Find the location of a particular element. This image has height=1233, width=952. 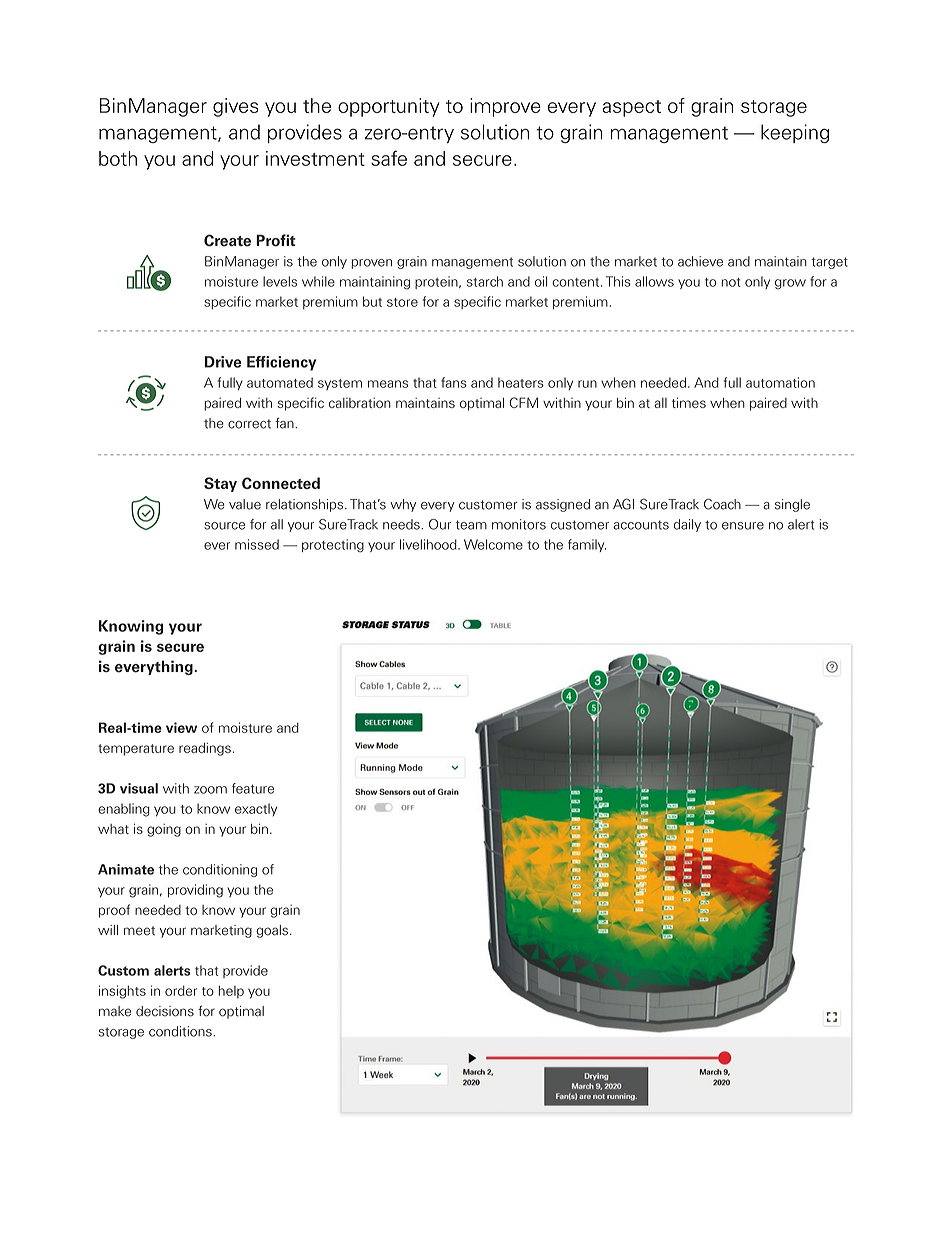

help is located at coordinates (231, 992).
